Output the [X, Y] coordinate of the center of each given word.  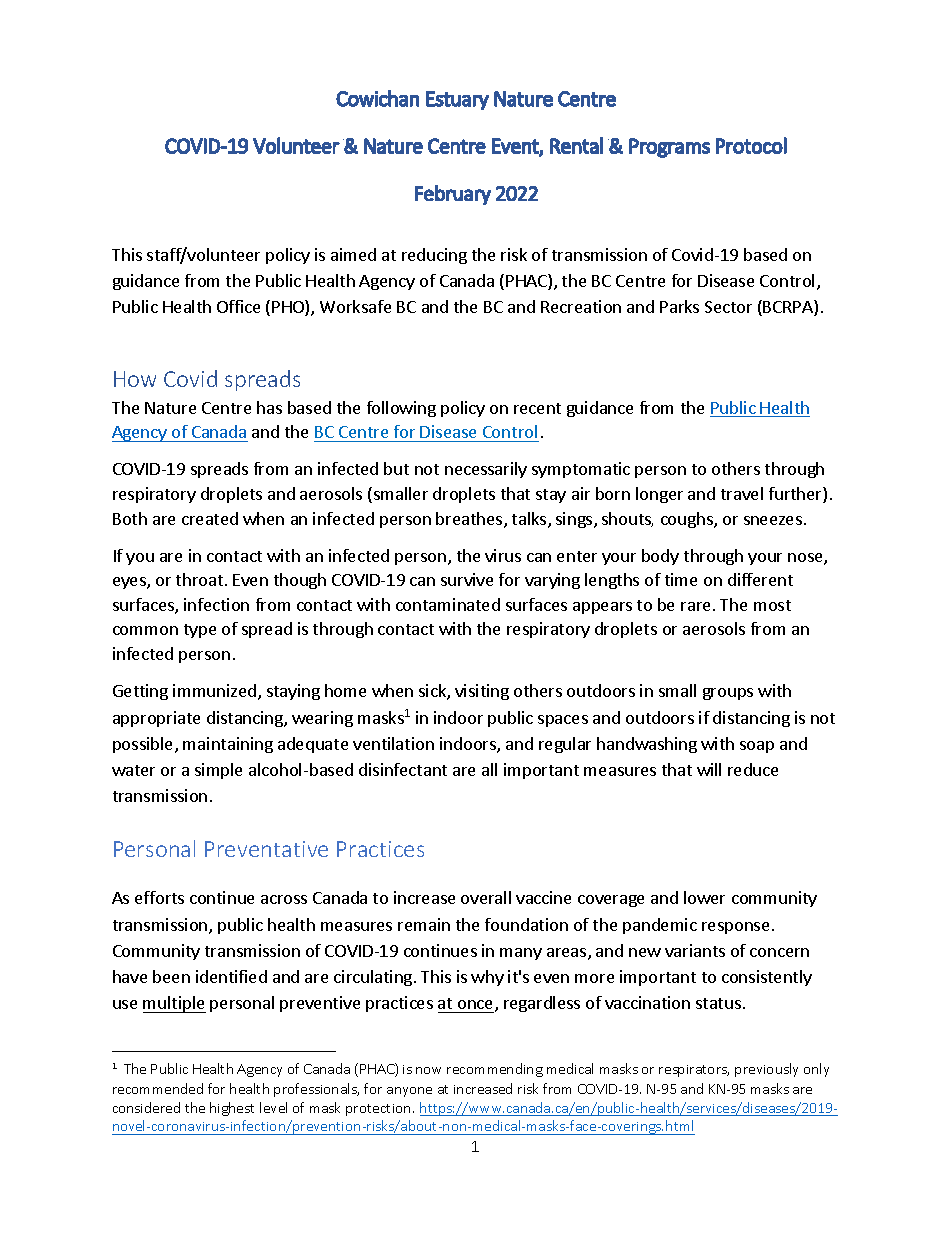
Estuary [457, 100]
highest [232, 1109]
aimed [353, 254]
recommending [495, 1070]
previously [766, 1070]
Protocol [751, 145]
